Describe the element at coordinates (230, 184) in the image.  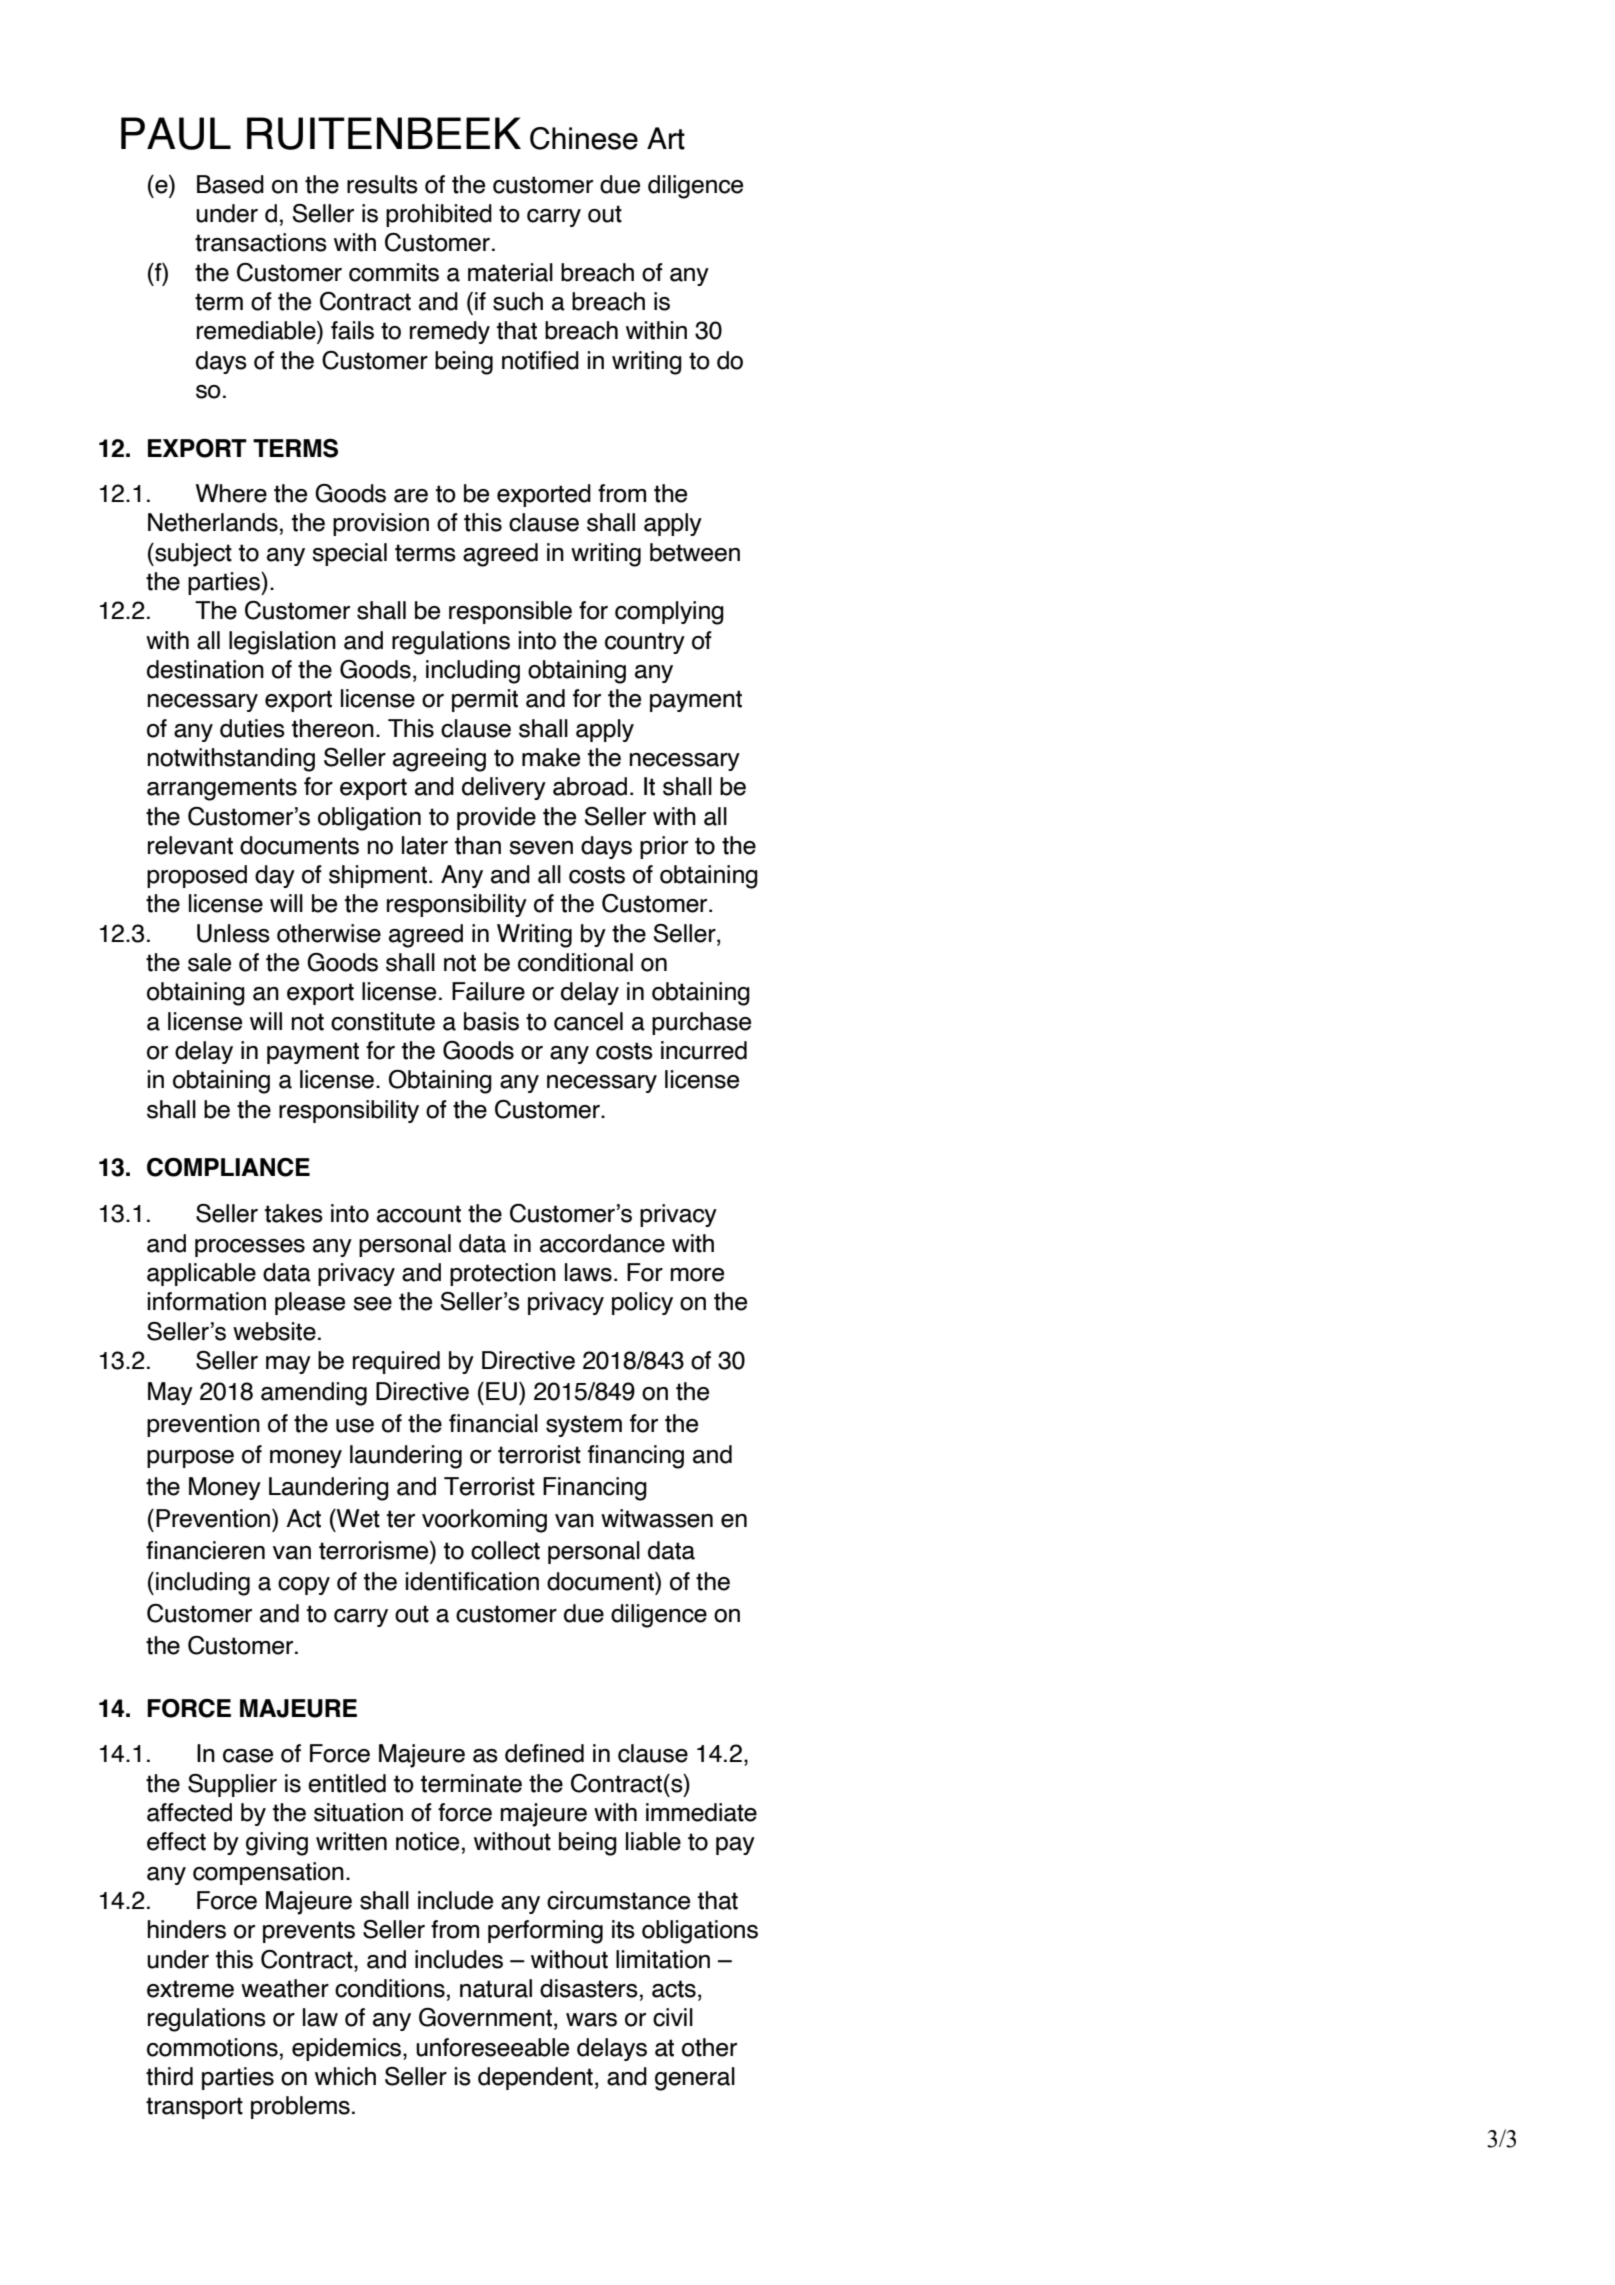
I see `Based` at that location.
